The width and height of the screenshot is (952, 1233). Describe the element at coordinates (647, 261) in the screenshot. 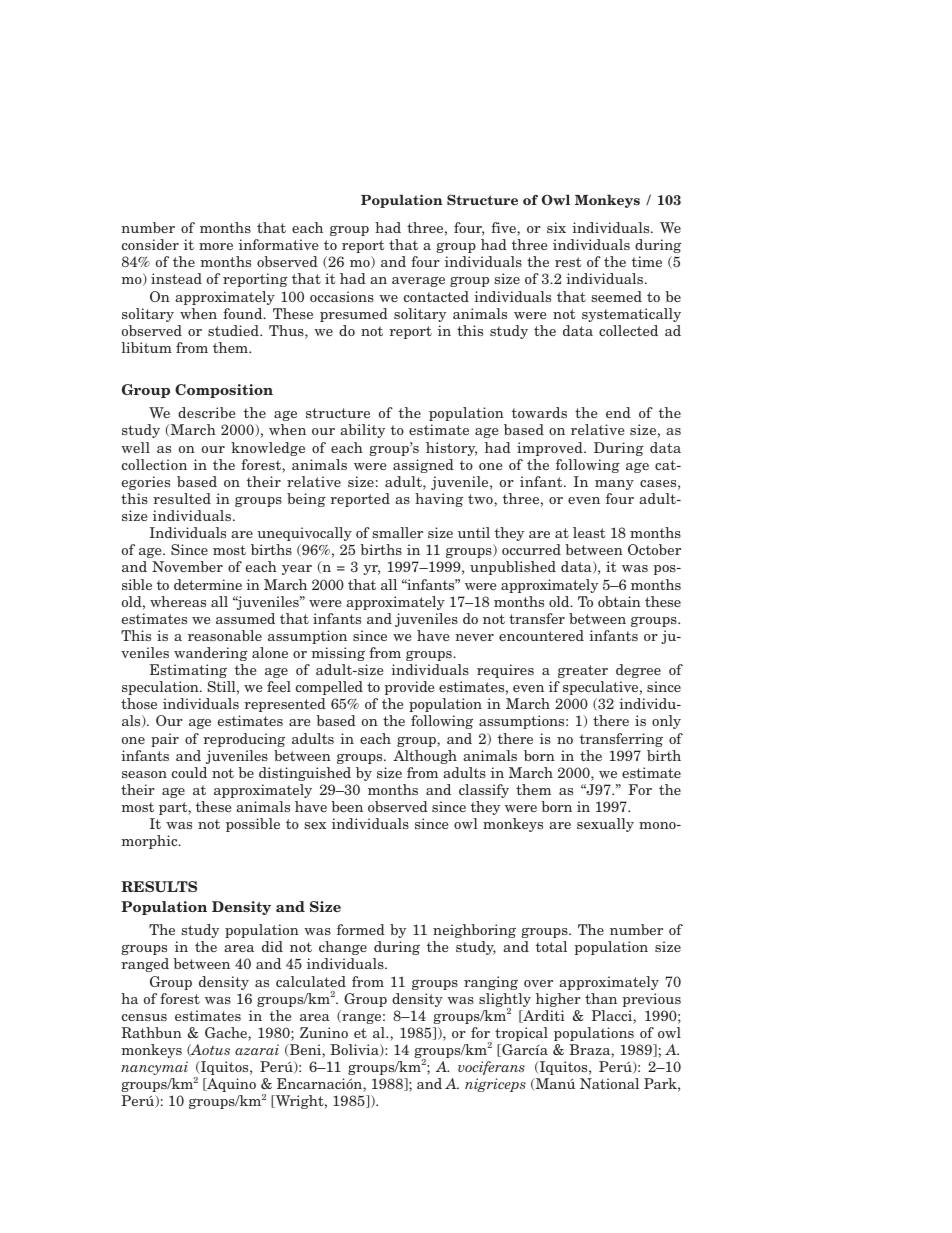

I see `time` at that location.
